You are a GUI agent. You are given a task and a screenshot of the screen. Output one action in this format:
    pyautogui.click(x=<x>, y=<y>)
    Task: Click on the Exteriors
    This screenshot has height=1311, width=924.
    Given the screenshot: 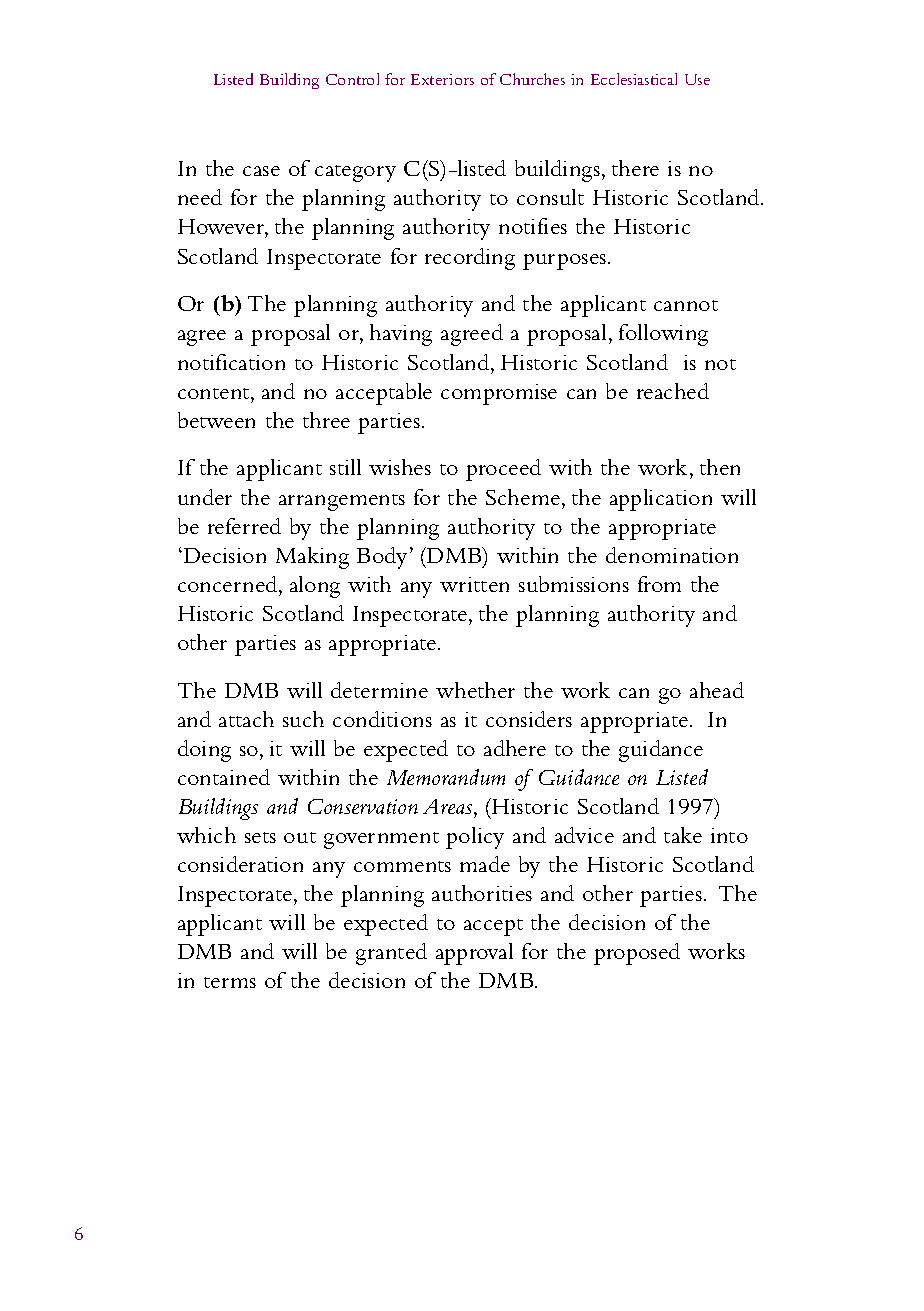 What is the action you would take?
    pyautogui.click(x=442, y=79)
